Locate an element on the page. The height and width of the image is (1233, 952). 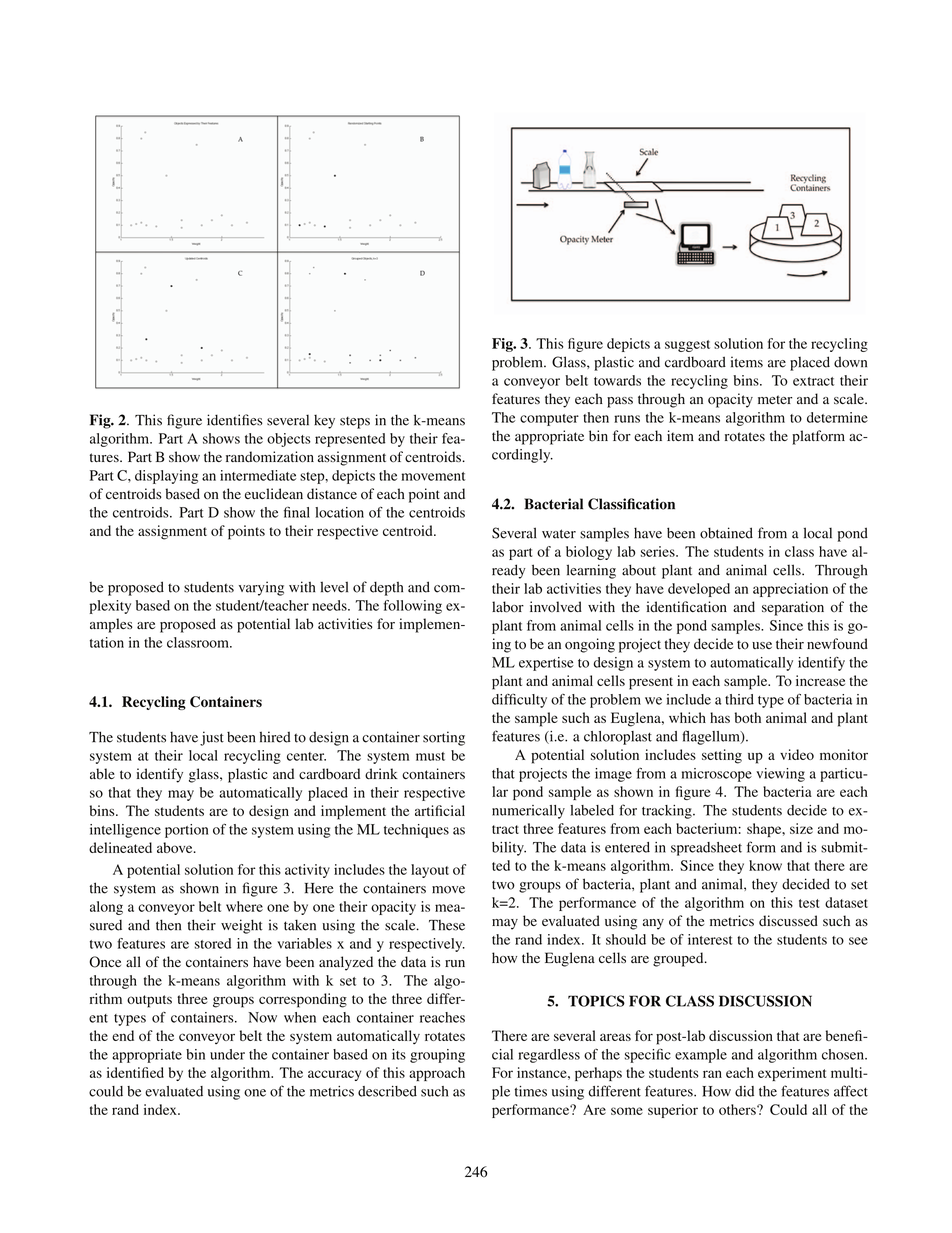
key is located at coordinates (324, 422).
